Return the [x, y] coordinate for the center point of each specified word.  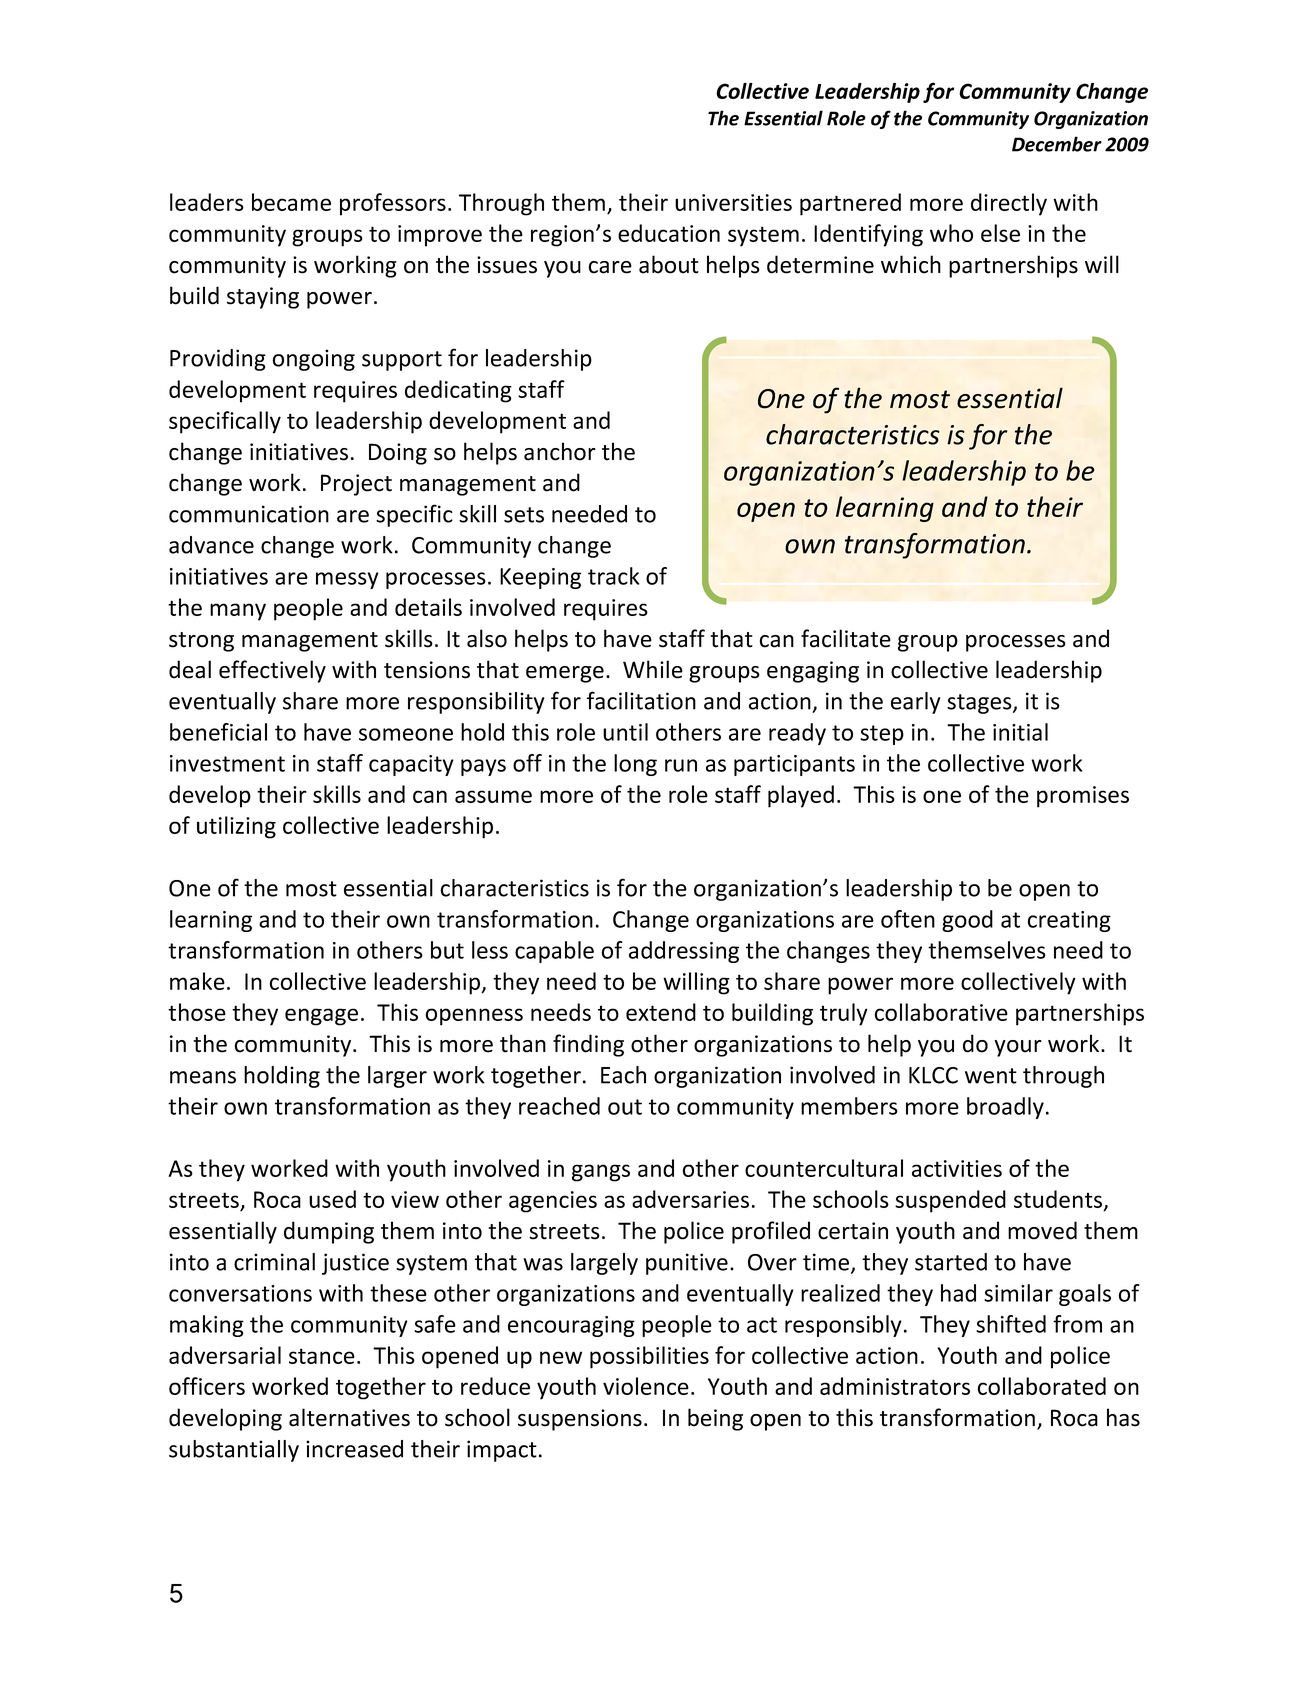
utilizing [236, 827]
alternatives [349, 1417]
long [635, 765]
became [291, 202]
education [669, 233]
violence [646, 1386]
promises [1083, 797]
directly [1009, 204]
